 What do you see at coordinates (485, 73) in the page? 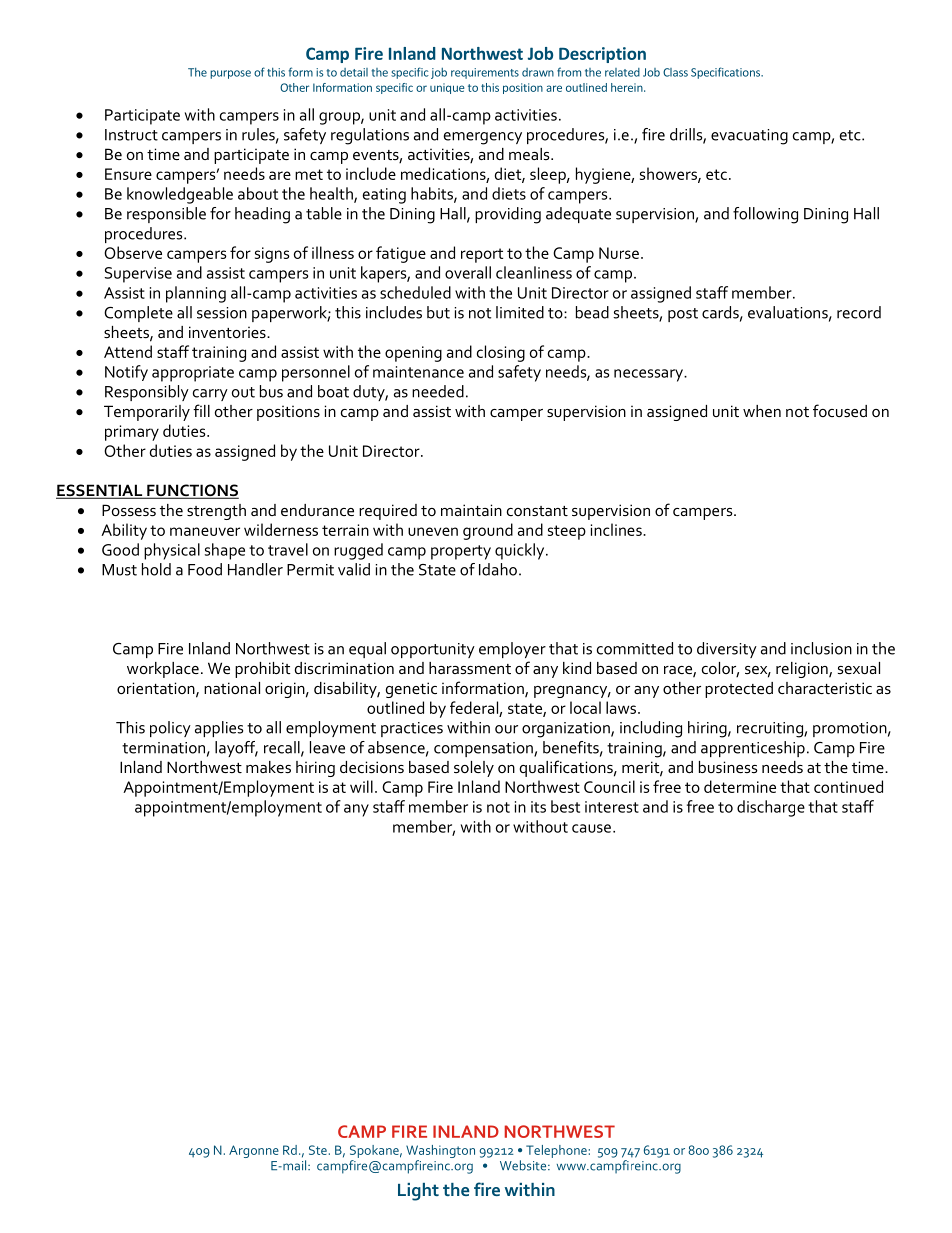
I see `requirements` at bounding box center [485, 73].
